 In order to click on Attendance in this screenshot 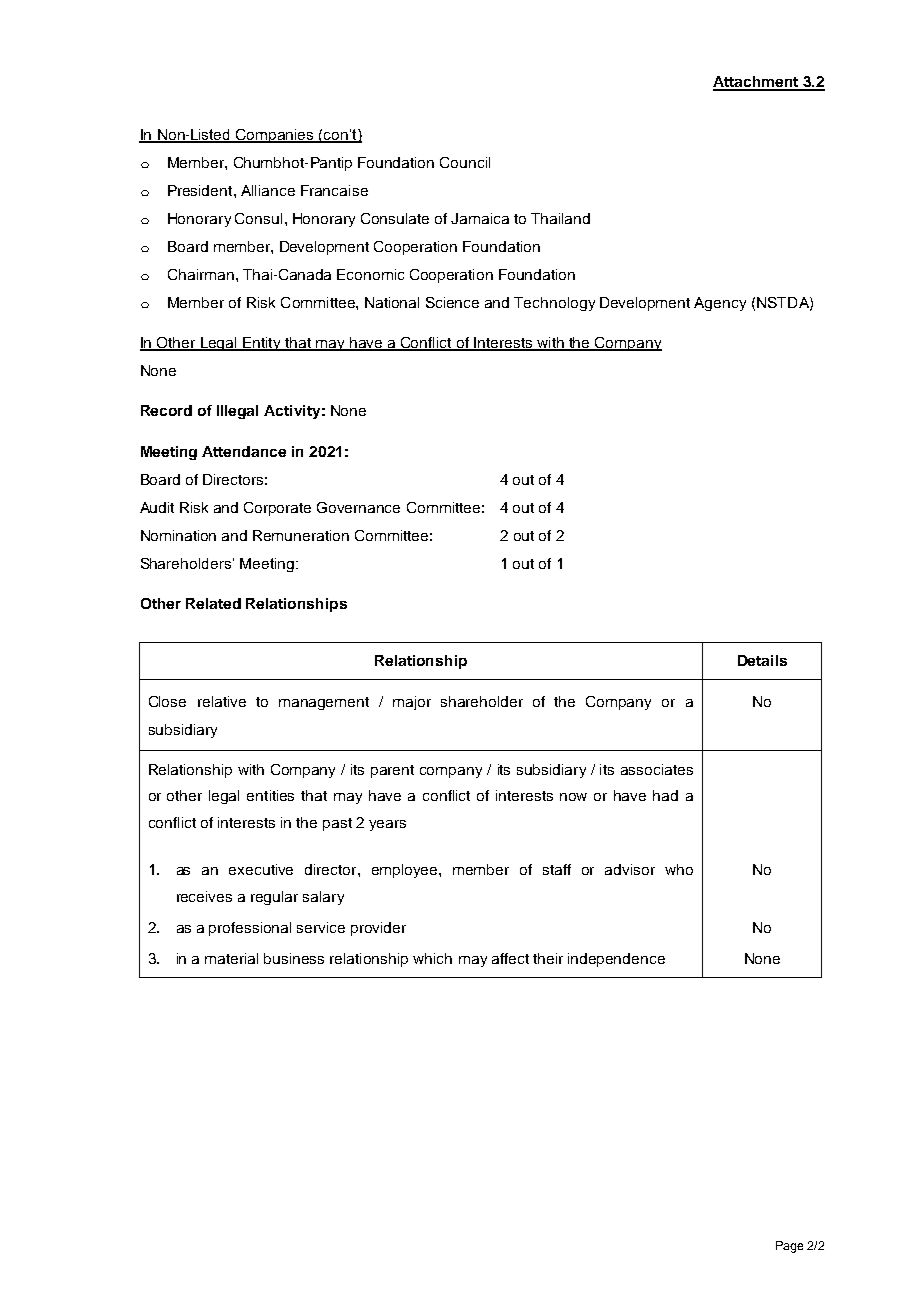, I will do `click(244, 451)`.
